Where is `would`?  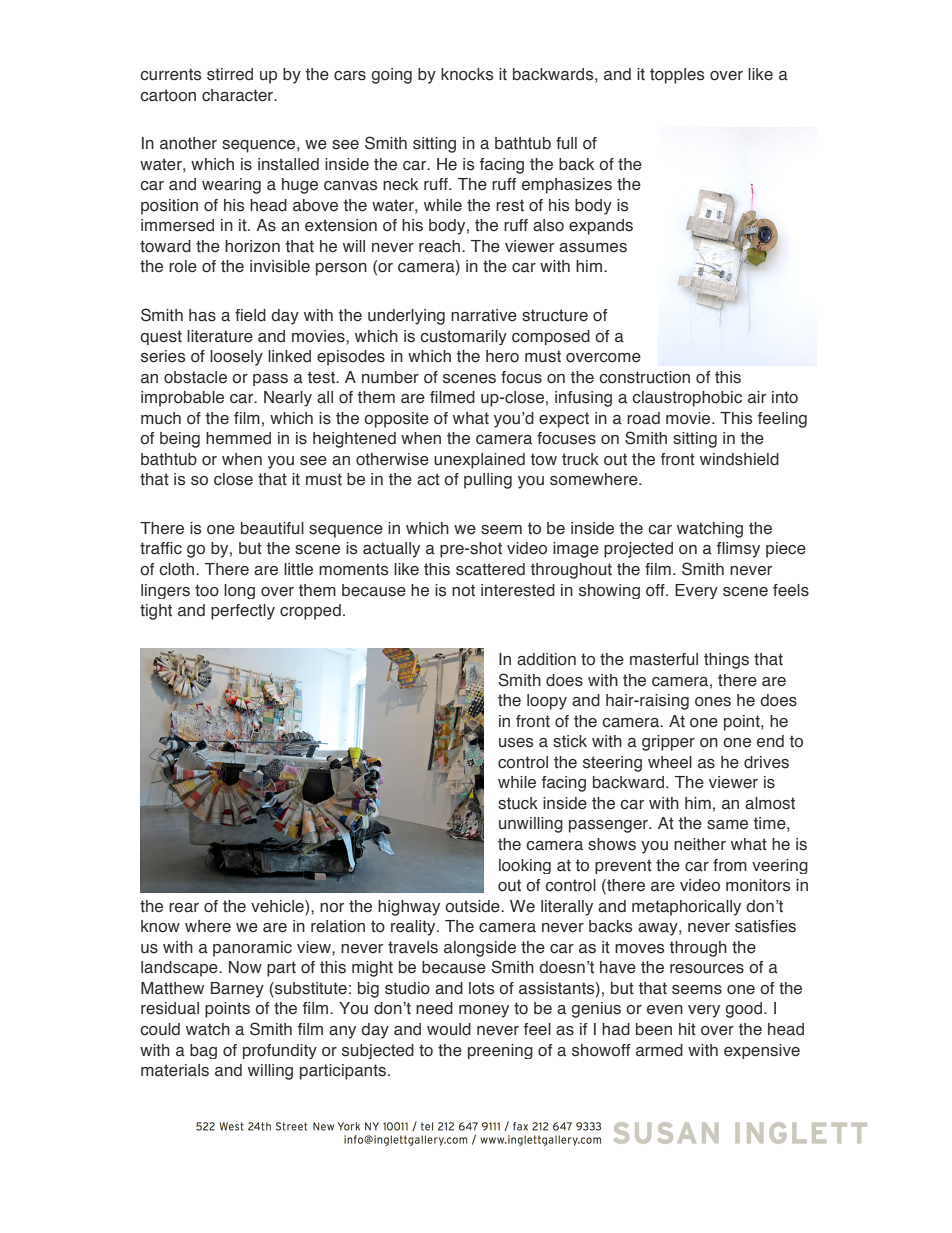 would is located at coordinates (449, 1029).
